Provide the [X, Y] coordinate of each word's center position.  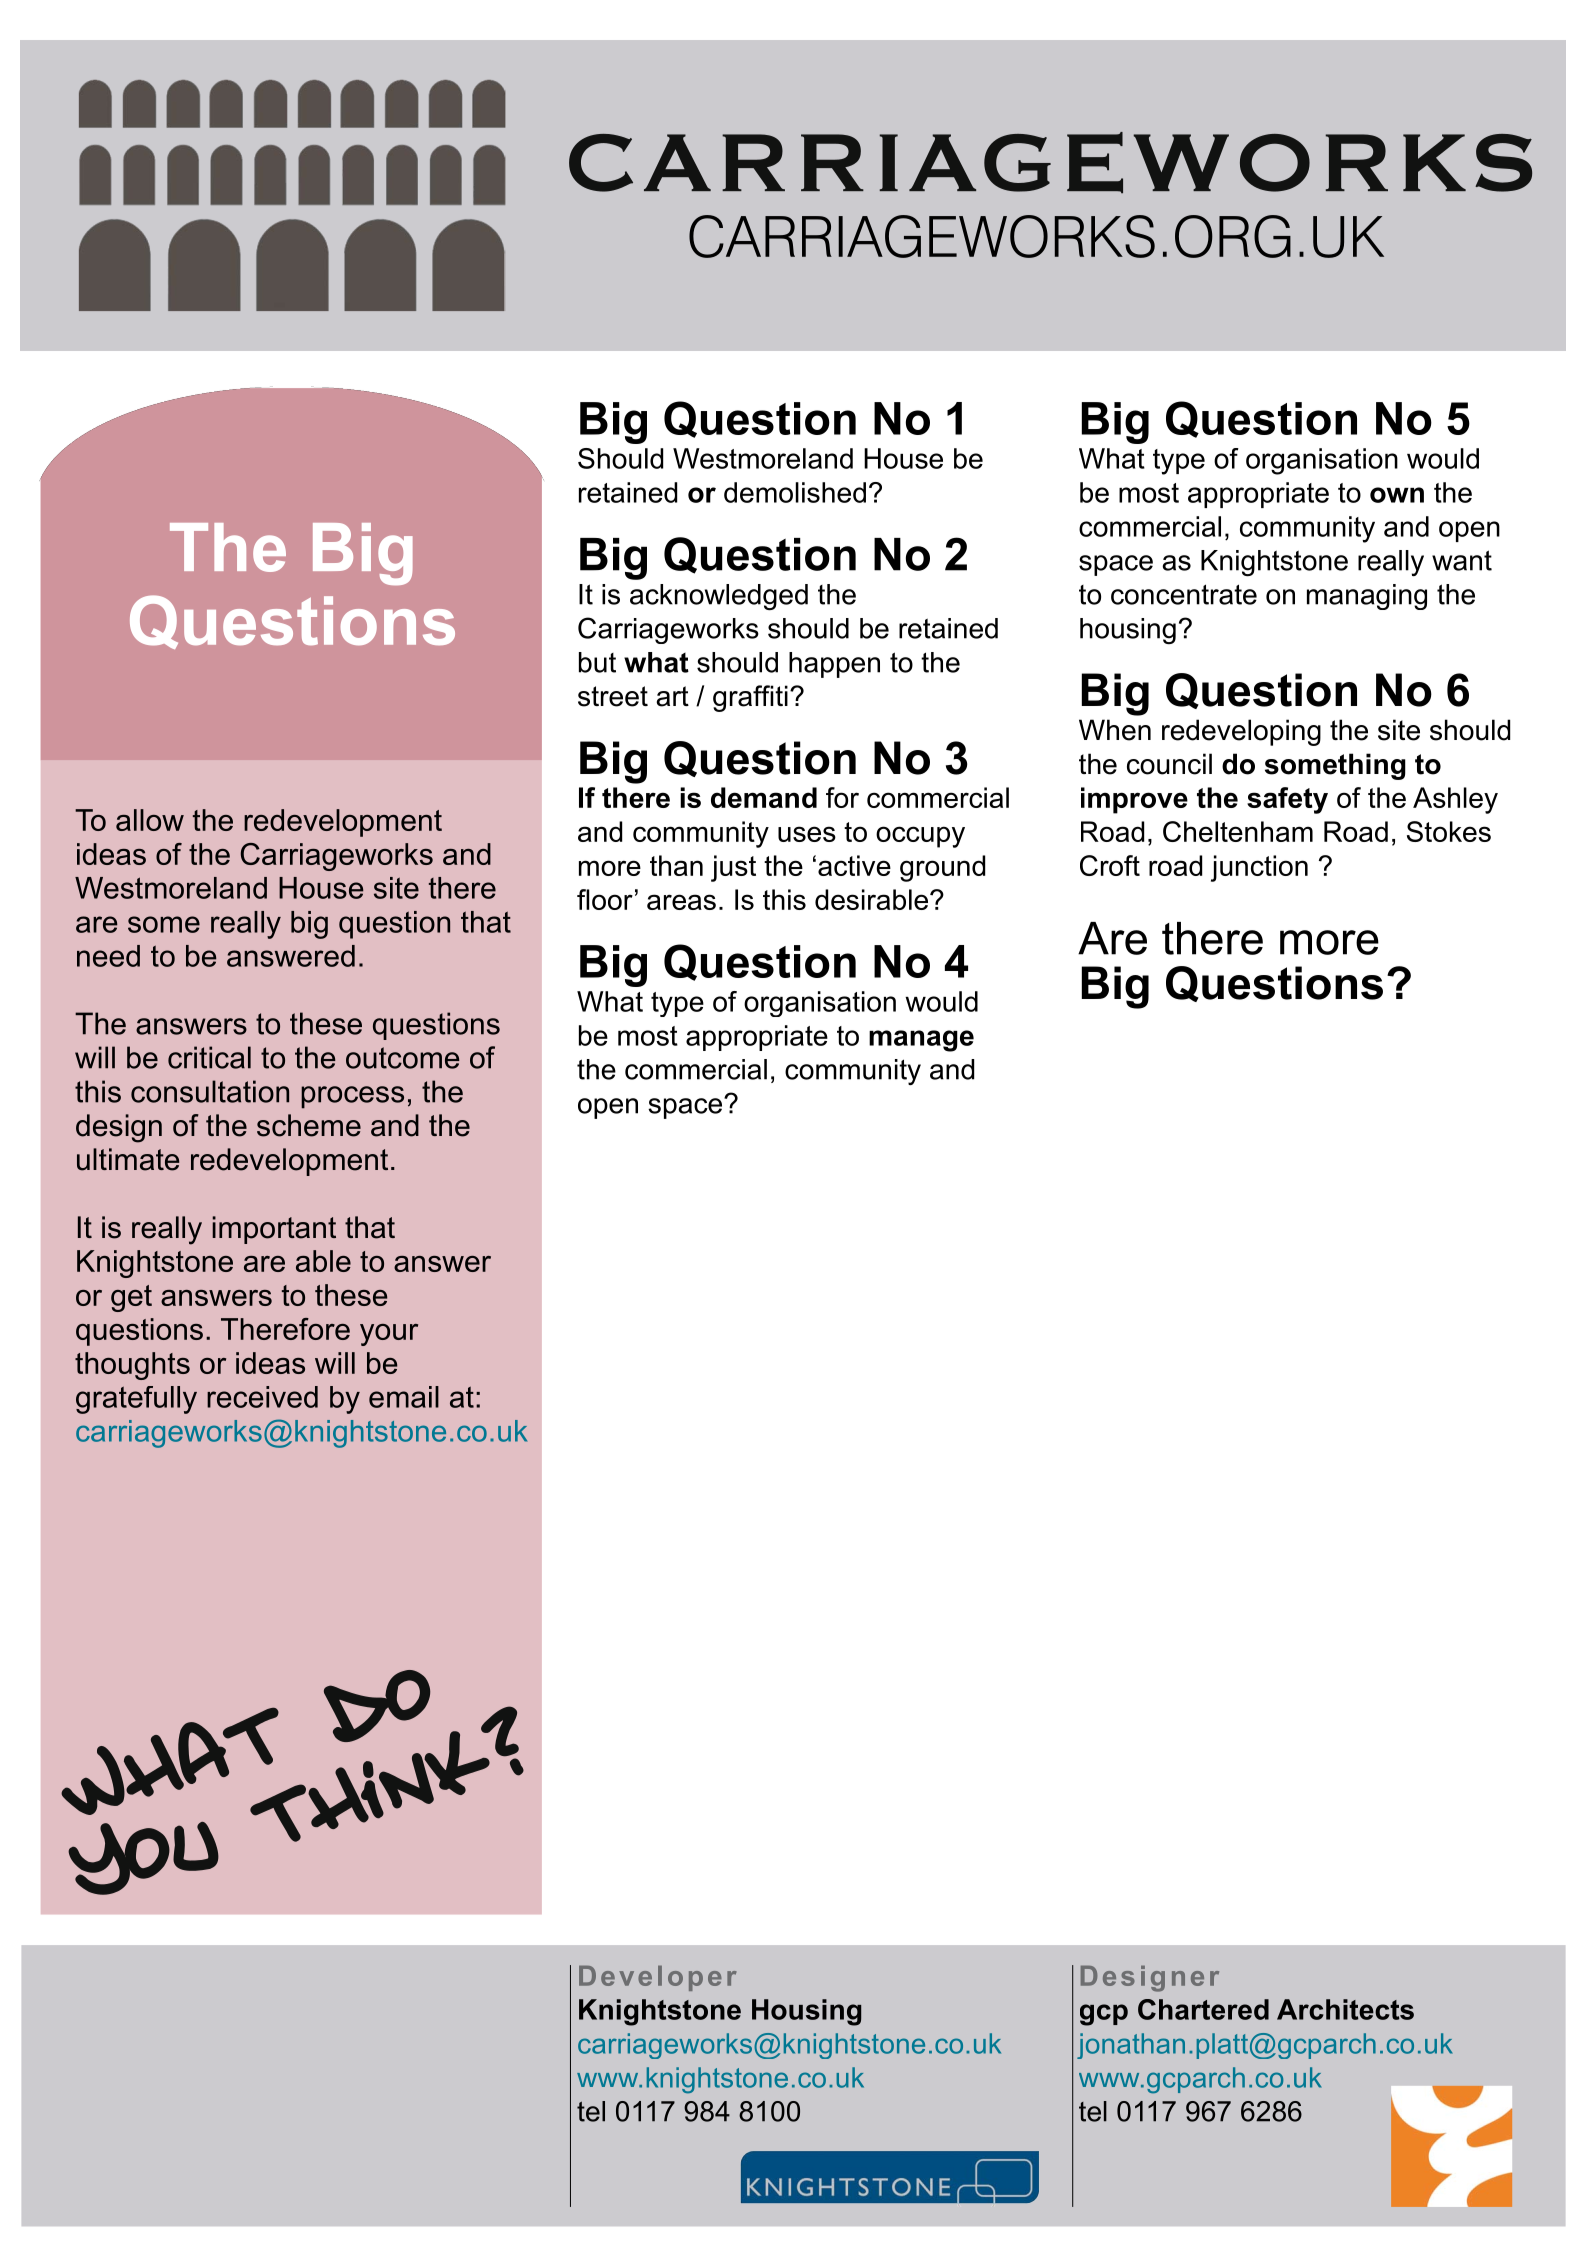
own [1397, 495]
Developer [658, 1978]
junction [1259, 868]
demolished [795, 492]
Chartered [1203, 2009]
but [597, 662]
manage [921, 1041]
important [274, 1230]
